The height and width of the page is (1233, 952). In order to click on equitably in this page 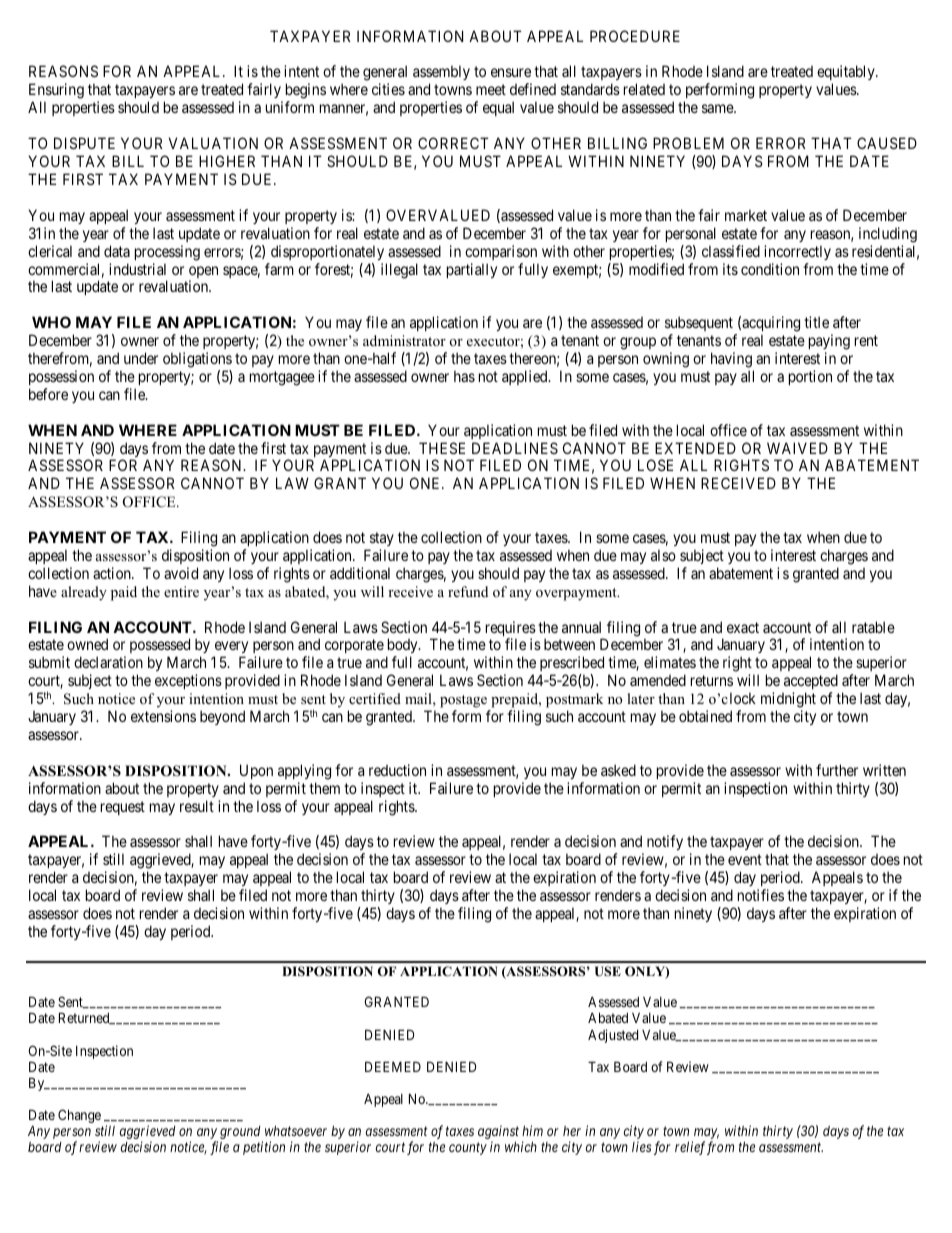, I will do `click(847, 74)`.
